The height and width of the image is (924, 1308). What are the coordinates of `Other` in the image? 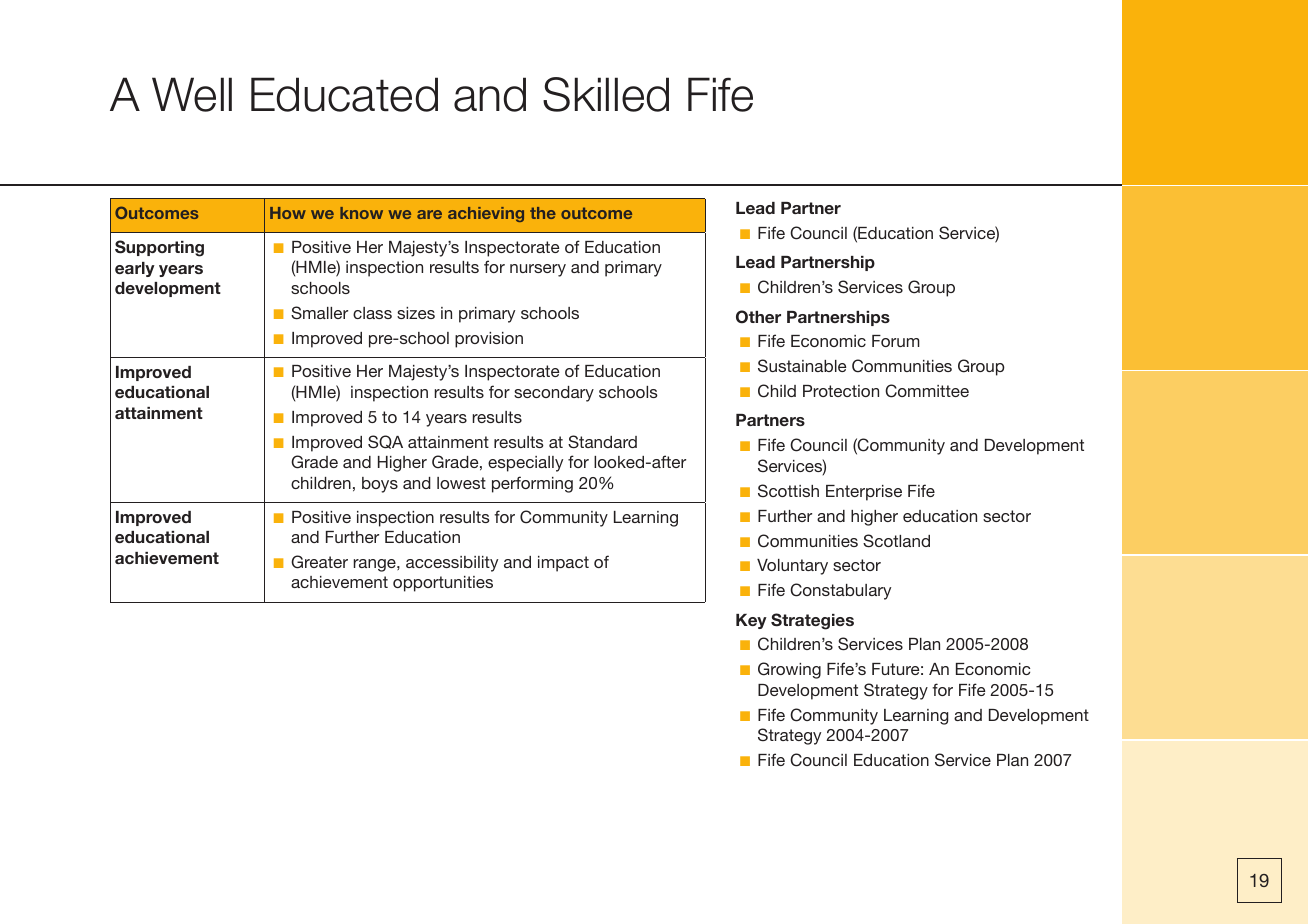 It's located at (758, 317).
